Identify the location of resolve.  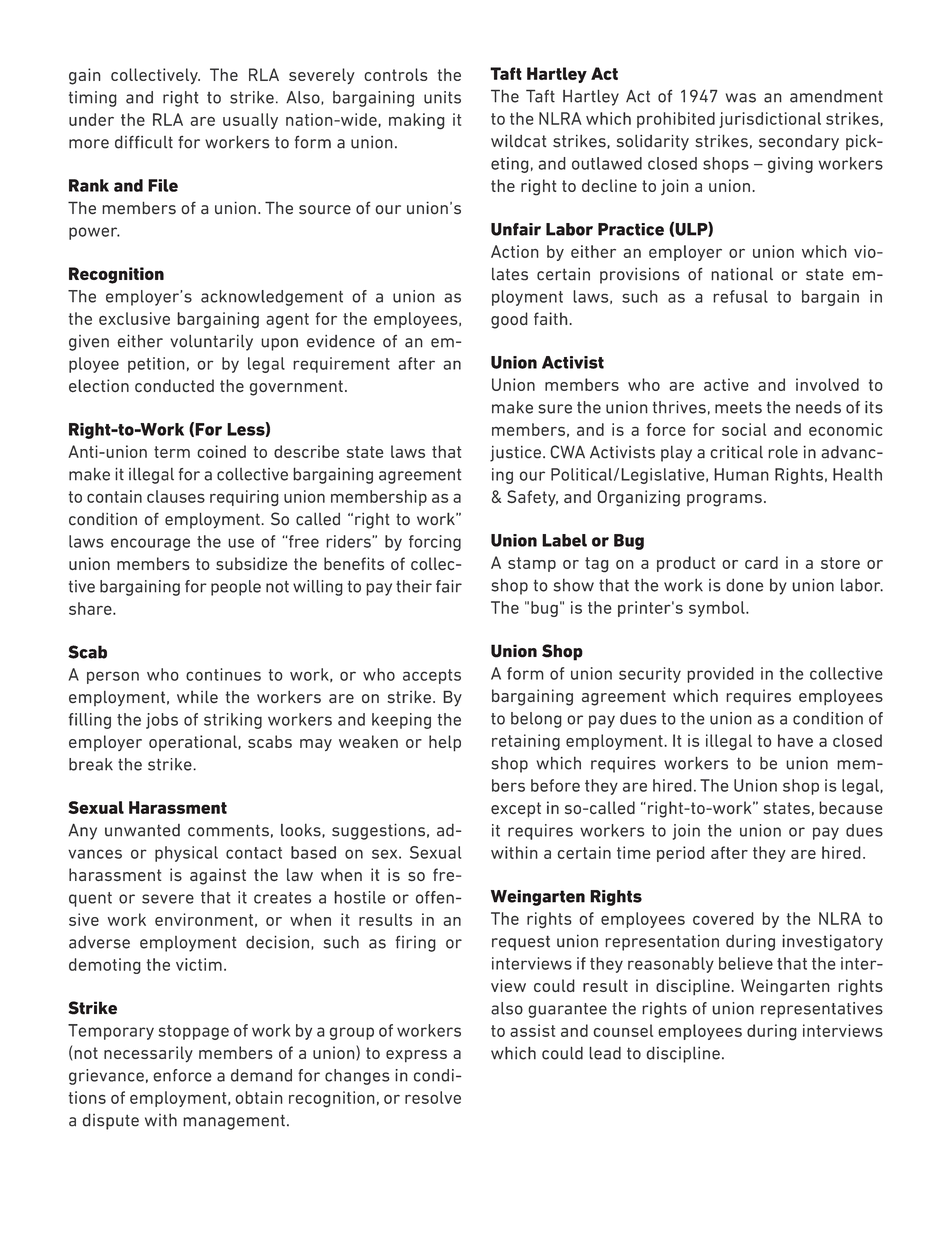
(433, 1097).
